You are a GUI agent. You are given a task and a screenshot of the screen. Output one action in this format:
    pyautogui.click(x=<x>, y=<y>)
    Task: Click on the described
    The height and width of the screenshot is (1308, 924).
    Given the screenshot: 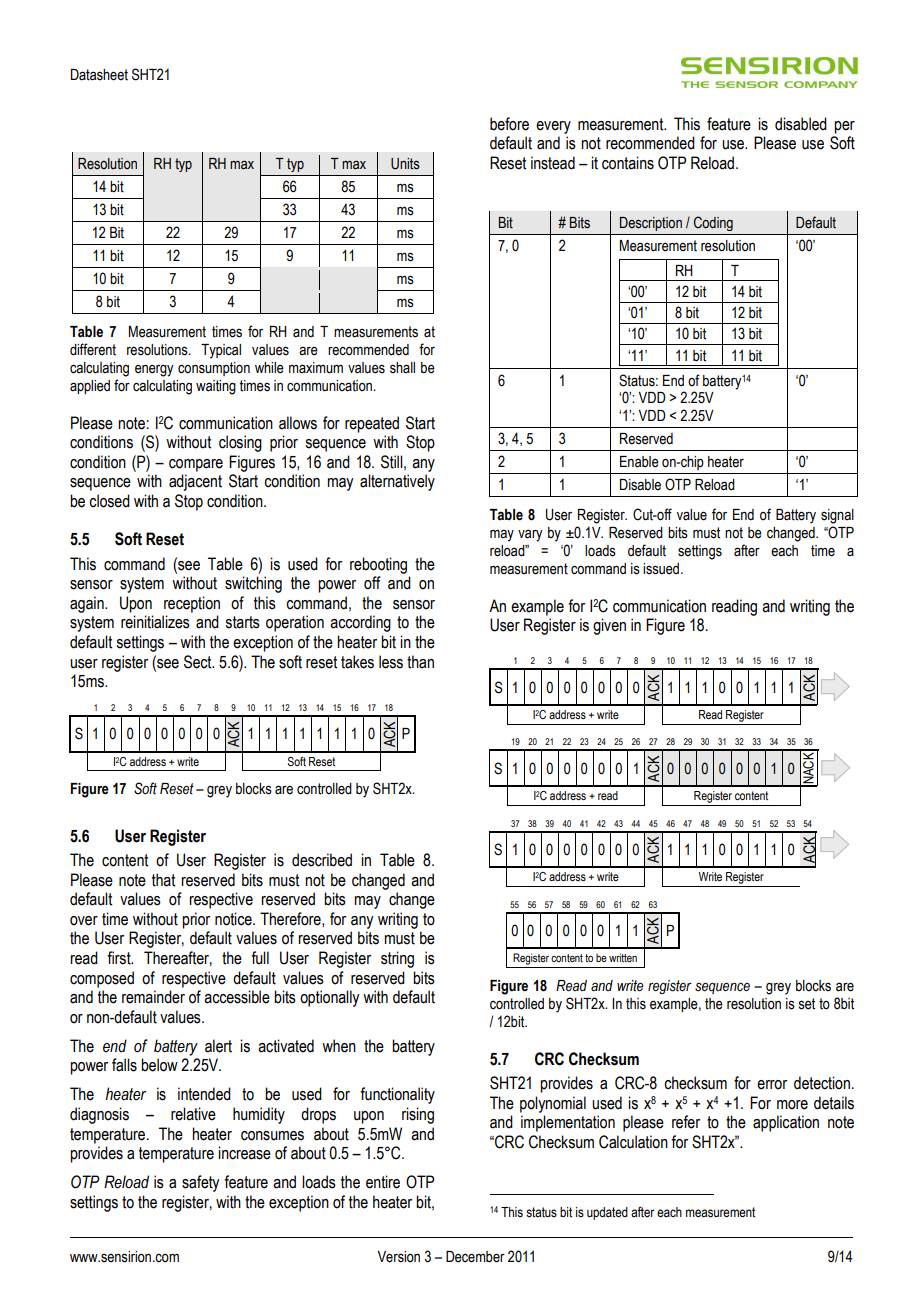 What is the action you would take?
    pyautogui.click(x=322, y=860)
